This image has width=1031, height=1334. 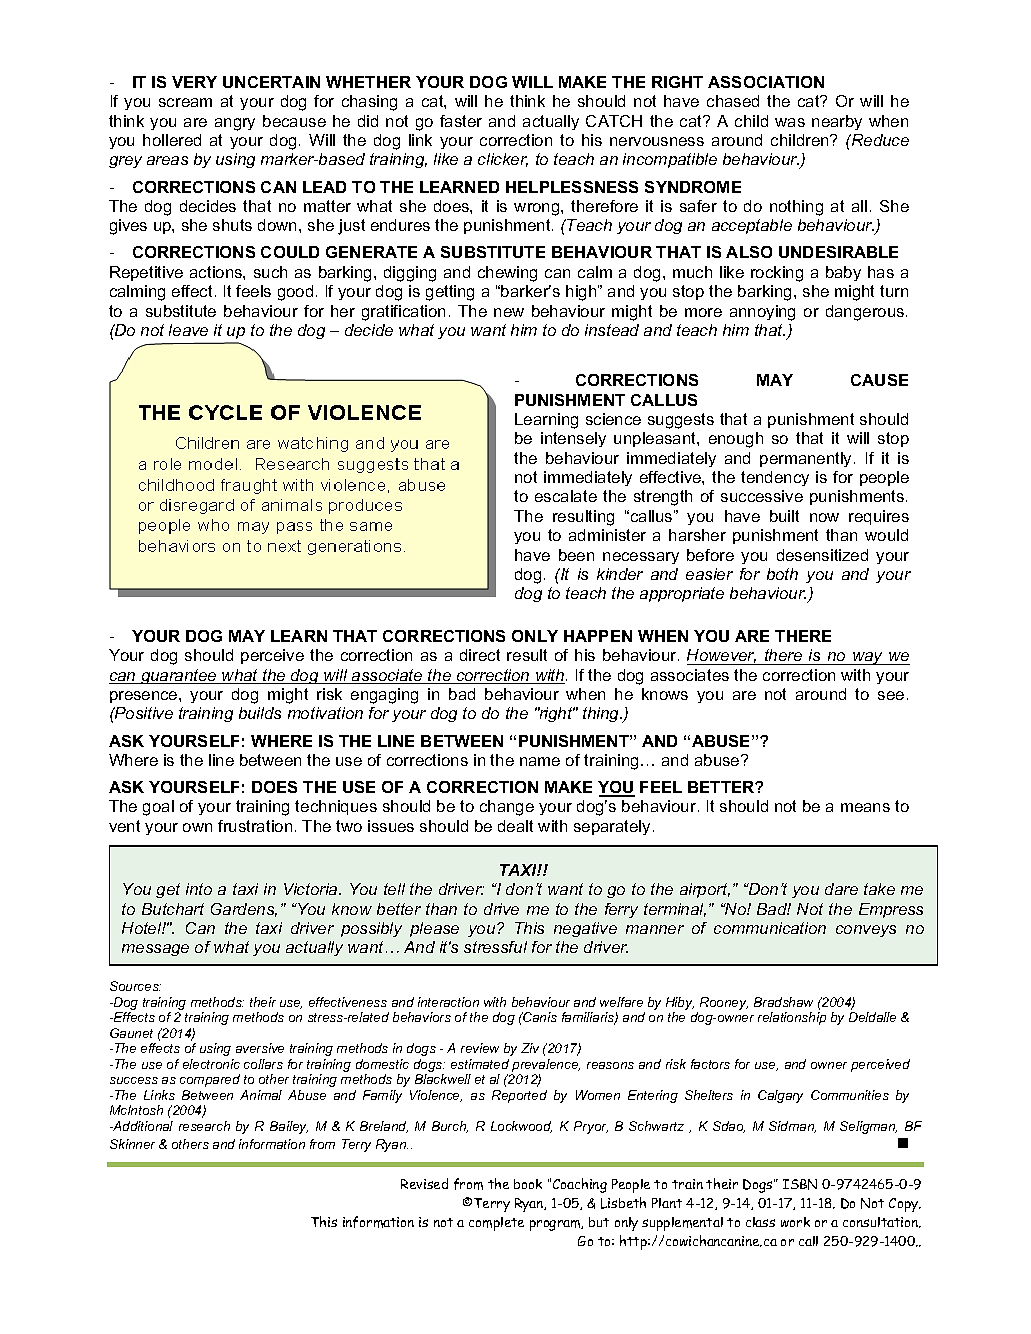 What do you see at coordinates (770, 928) in the image?
I see `communication` at bounding box center [770, 928].
